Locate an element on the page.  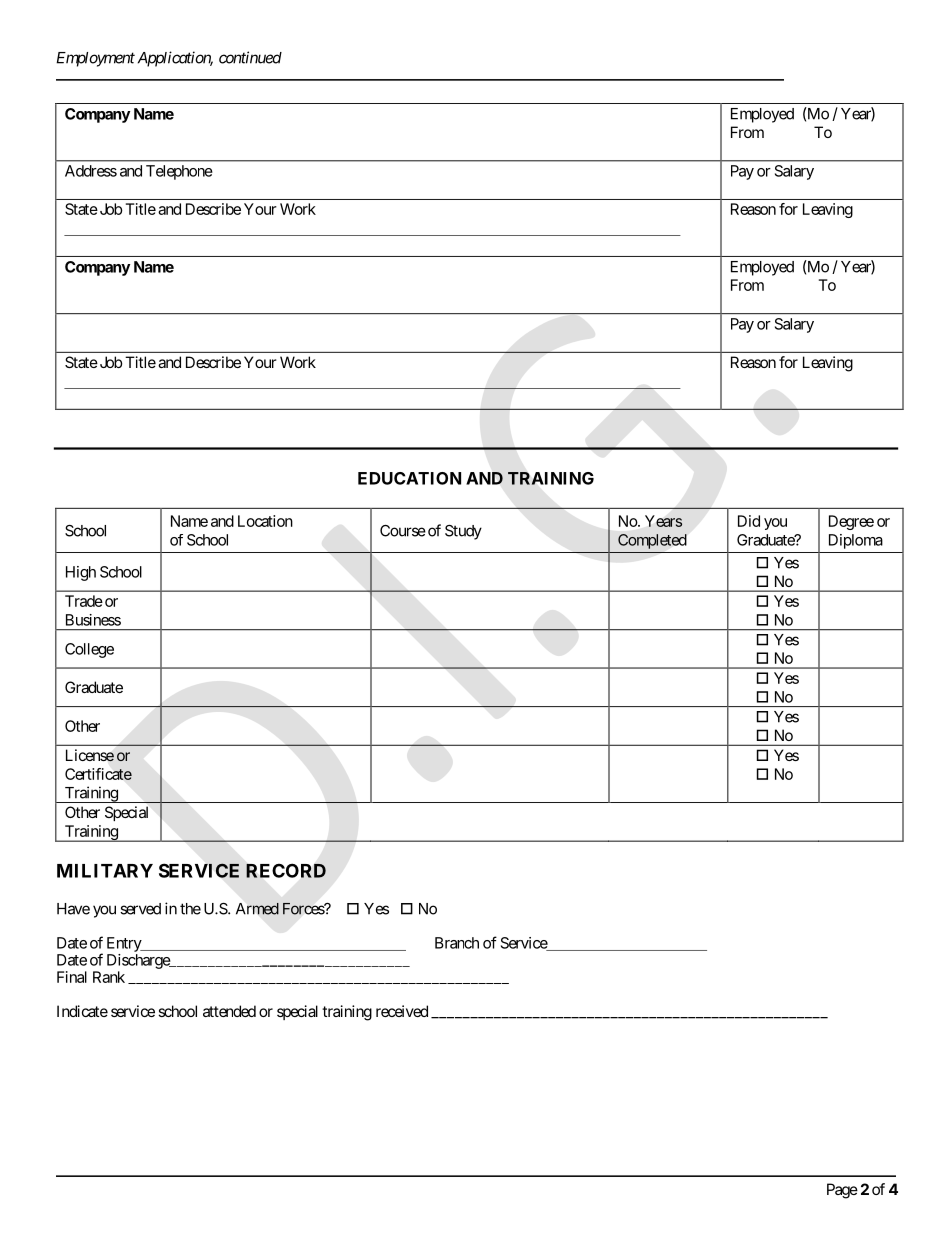
Location is located at coordinates (265, 521).
